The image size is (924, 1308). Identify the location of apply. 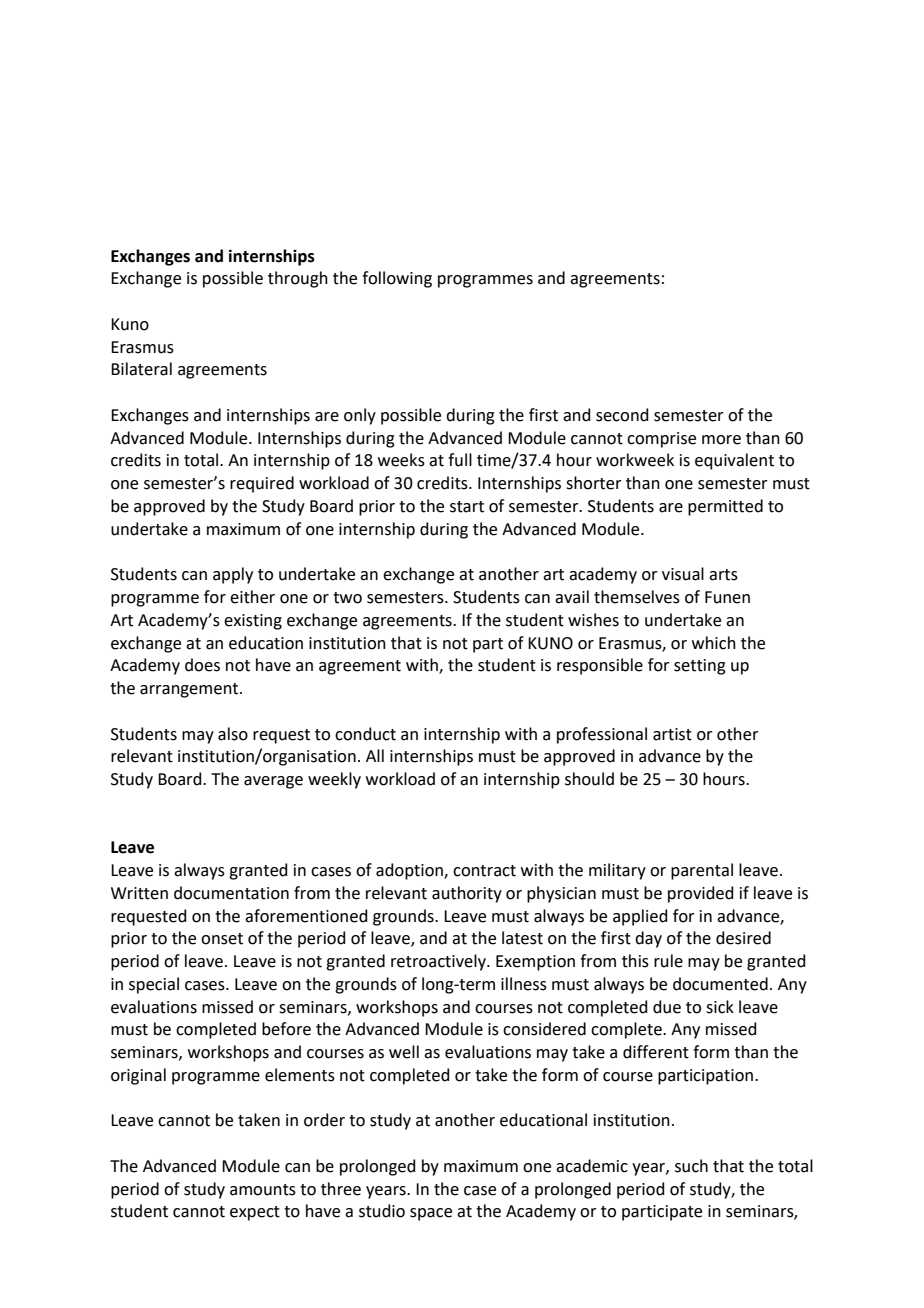
(233, 575).
